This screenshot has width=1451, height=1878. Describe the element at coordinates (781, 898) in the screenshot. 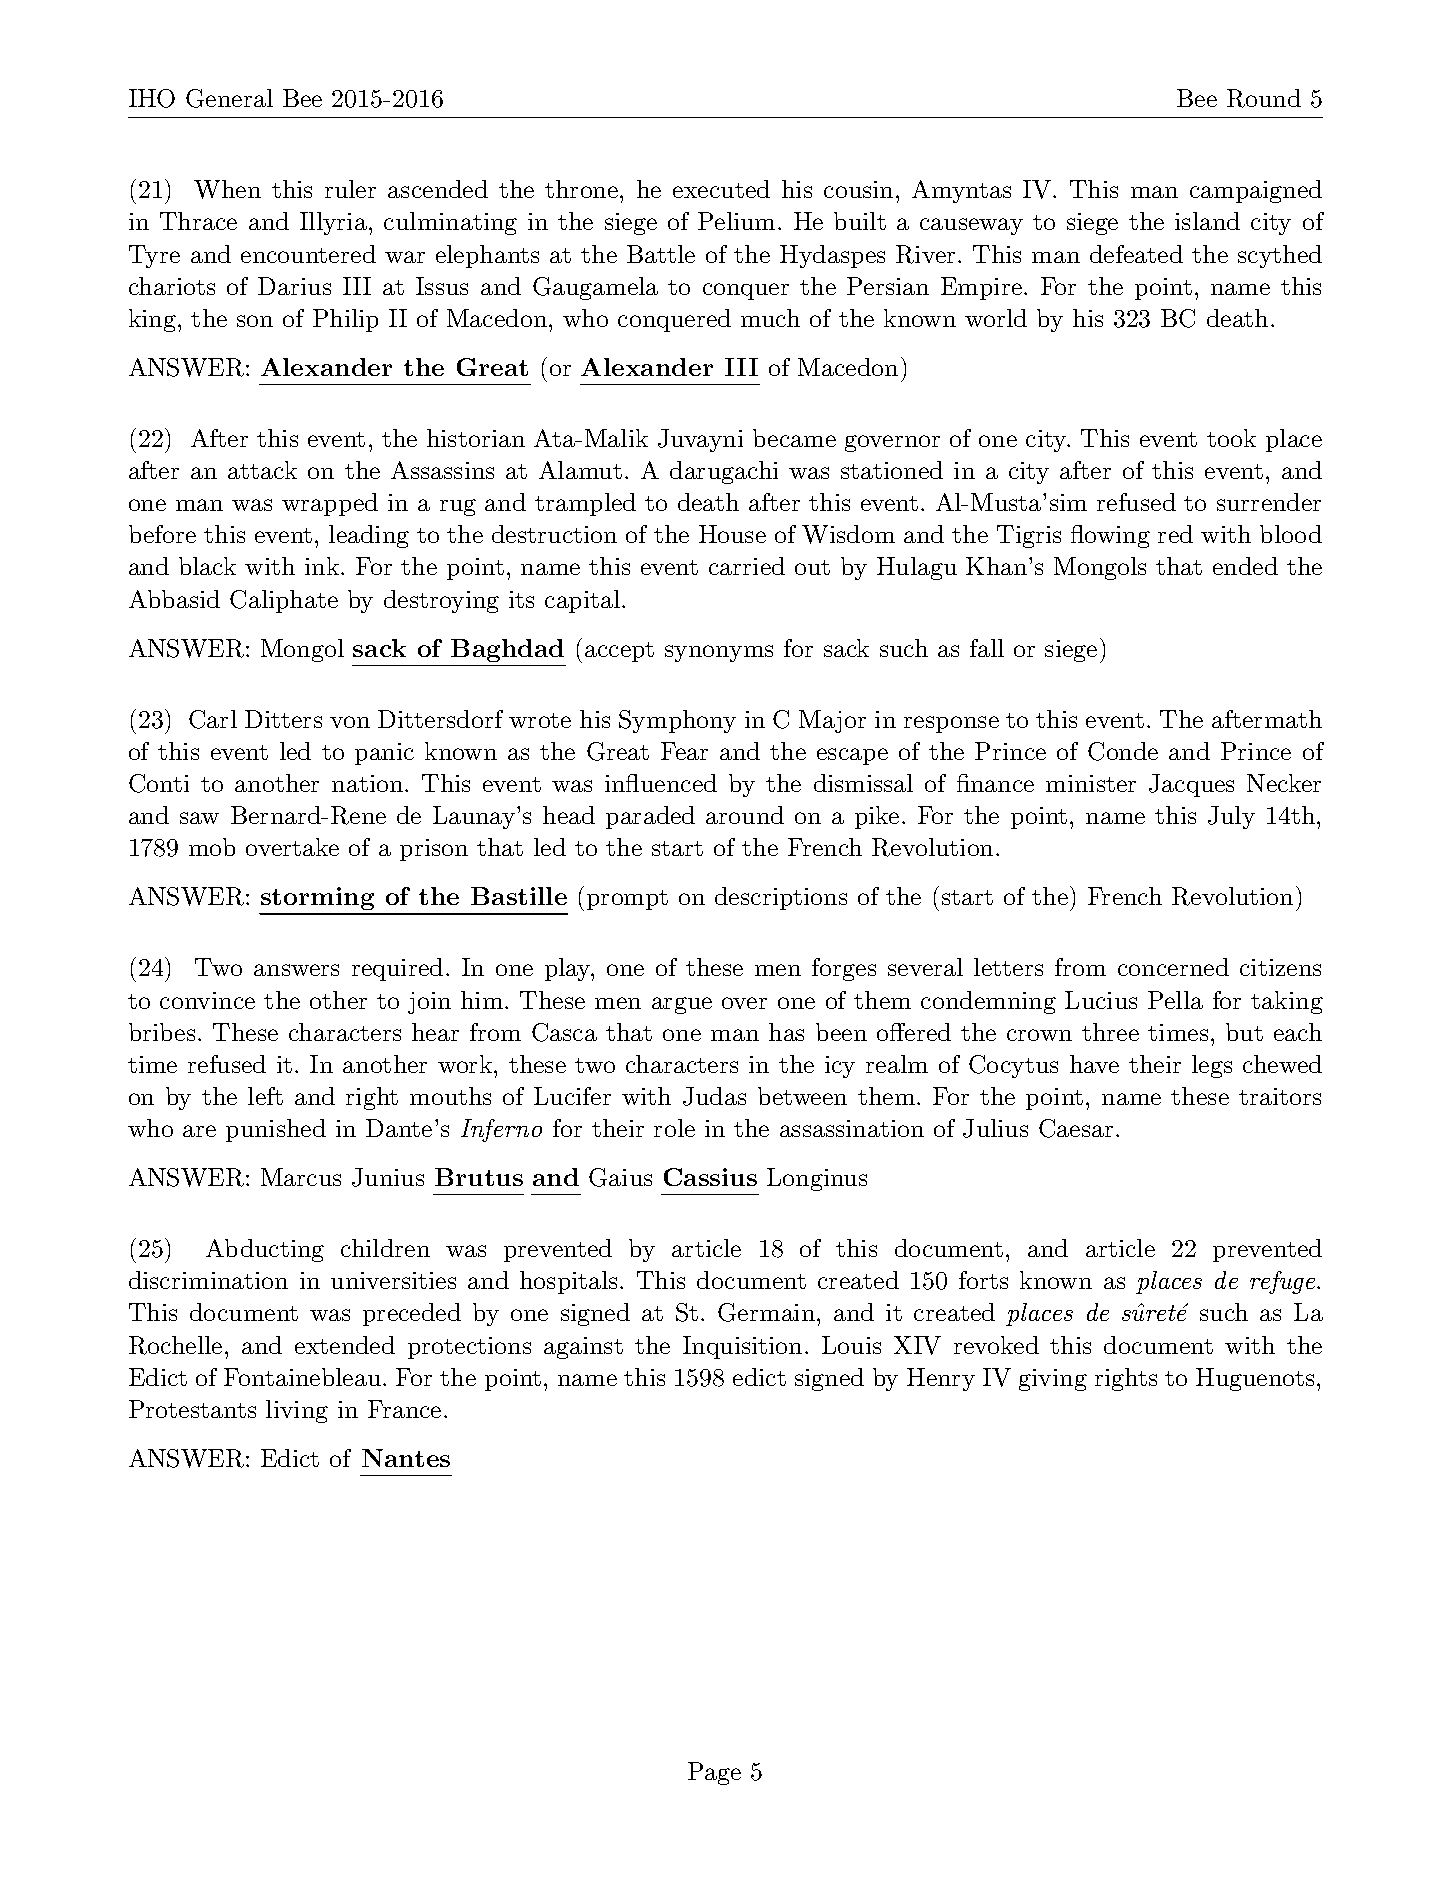

I see `descriptions` at that location.
